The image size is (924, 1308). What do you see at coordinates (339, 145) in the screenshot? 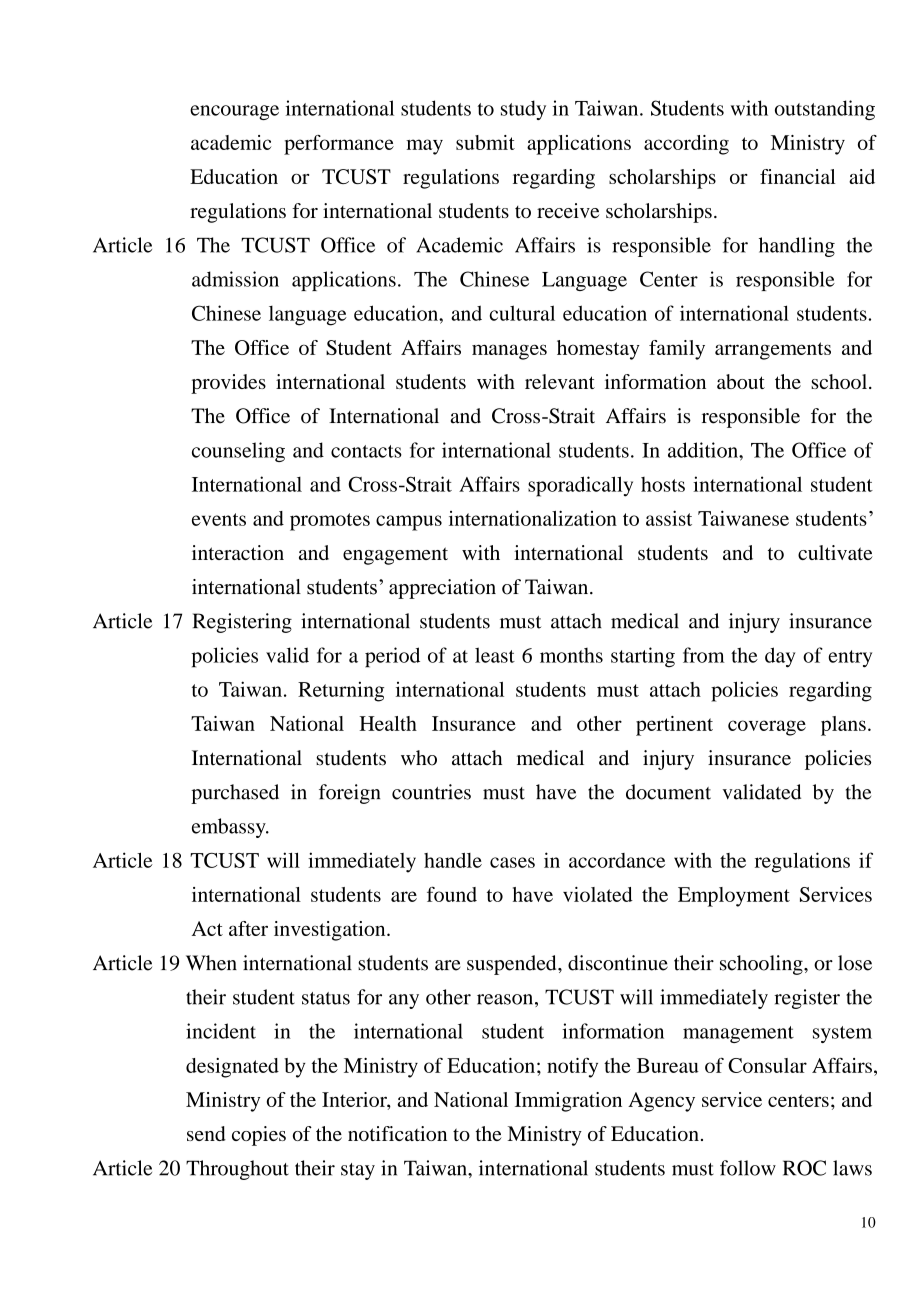
I see `performance` at bounding box center [339, 145].
